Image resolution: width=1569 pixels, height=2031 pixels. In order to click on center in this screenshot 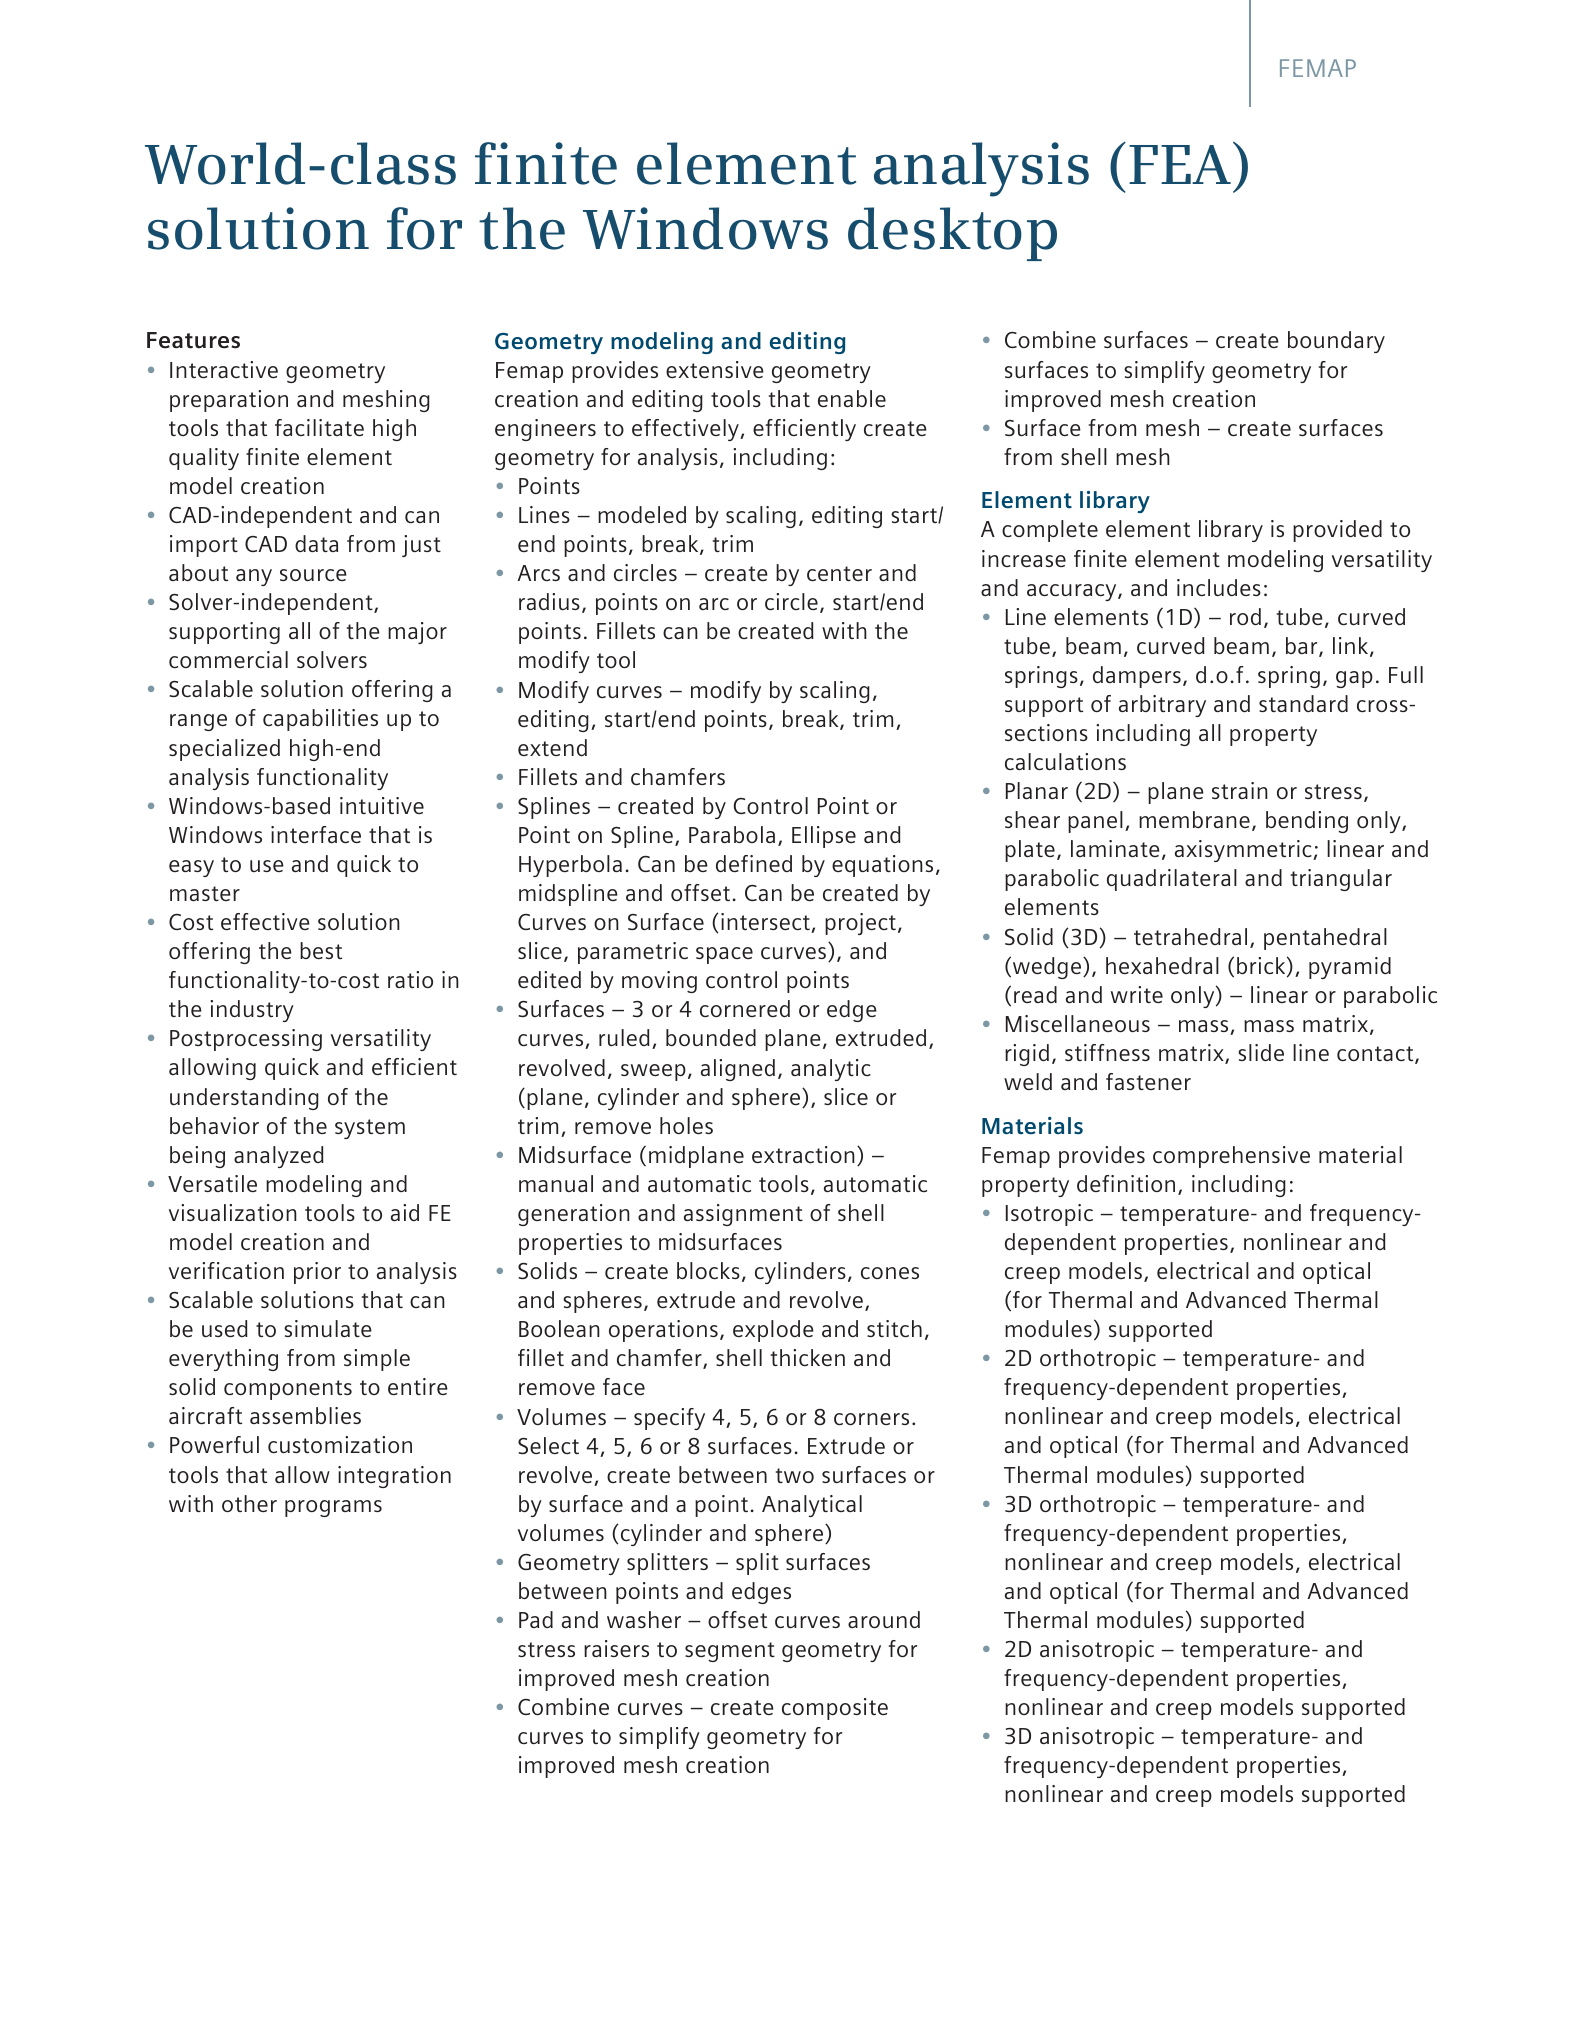, I will do `click(839, 573)`.
